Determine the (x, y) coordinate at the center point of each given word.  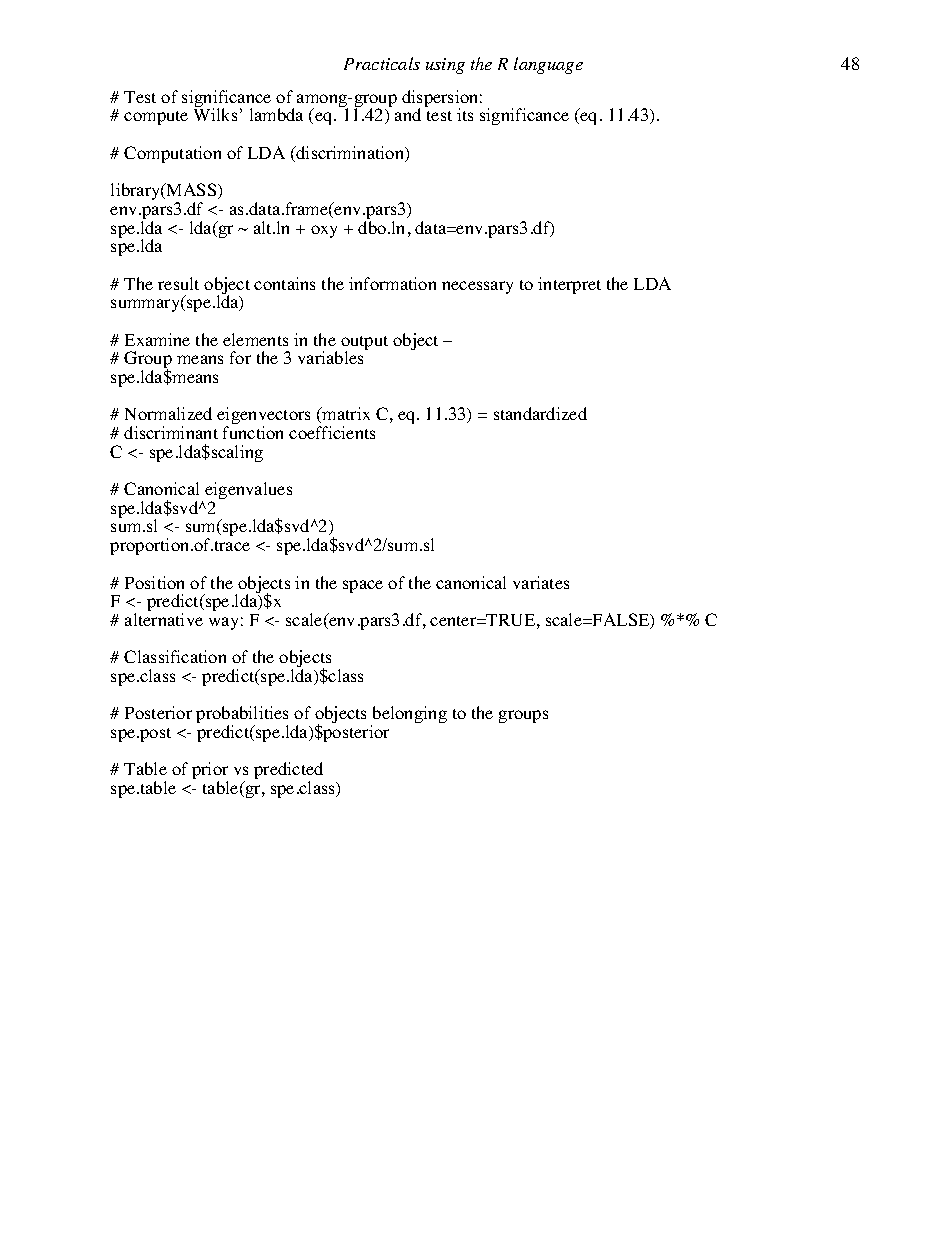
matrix (345, 413)
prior (210, 772)
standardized (540, 413)
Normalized (168, 413)
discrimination (350, 154)
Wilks (215, 114)
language (548, 65)
